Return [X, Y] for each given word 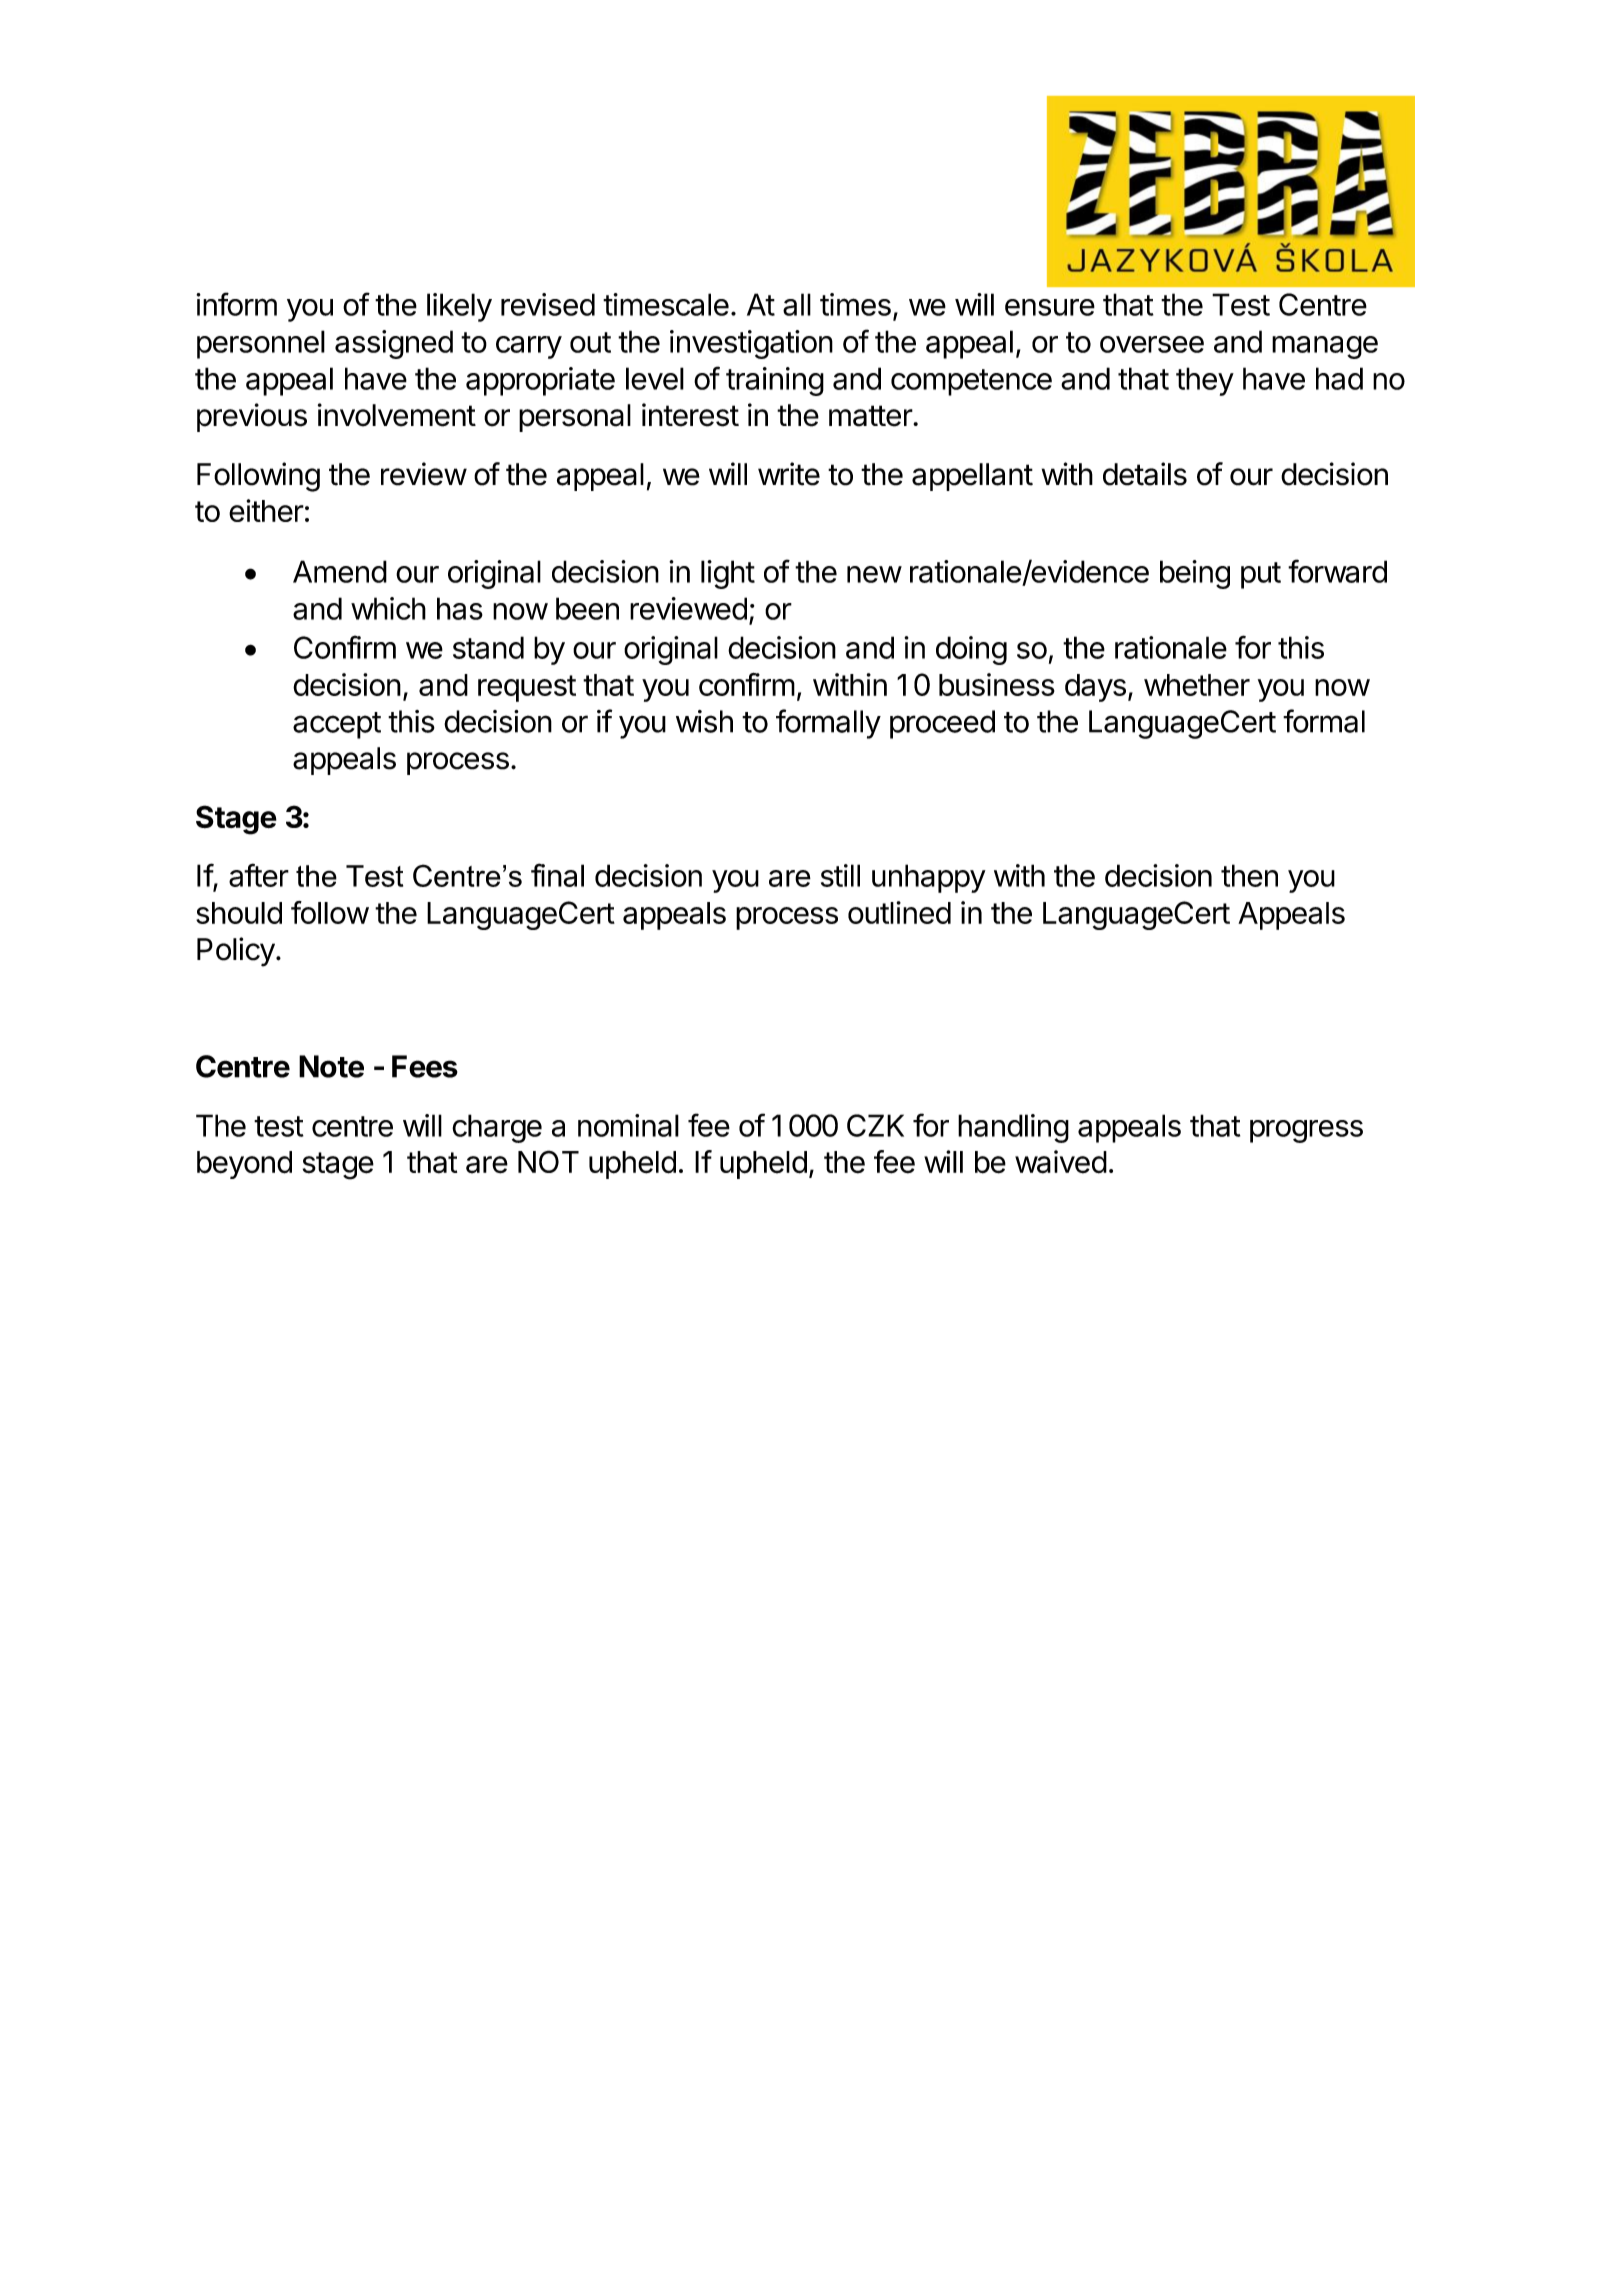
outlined [899, 912]
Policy [236, 952]
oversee [1152, 344]
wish [704, 721]
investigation [751, 344]
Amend [340, 571]
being [1195, 574]
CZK [875, 1125]
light [728, 574]
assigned [394, 344]
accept [337, 725]
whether [1197, 685]
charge [497, 1128]
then [1249, 875]
